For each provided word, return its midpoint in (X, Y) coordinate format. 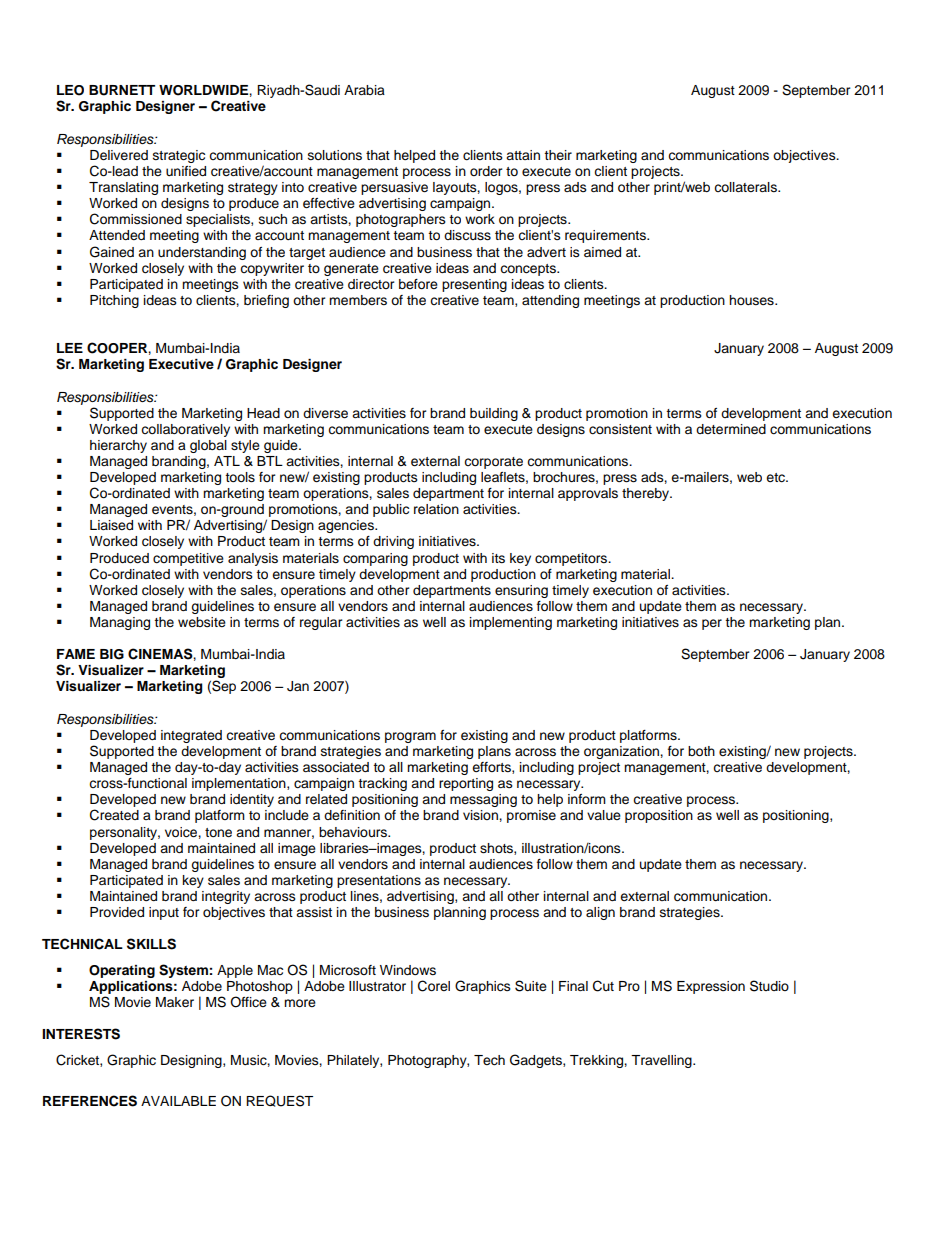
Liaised (111, 525)
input (164, 913)
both (701, 751)
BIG (112, 654)
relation (436, 509)
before (418, 284)
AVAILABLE (178, 1101)
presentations (379, 881)
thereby (647, 494)
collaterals (746, 187)
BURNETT (122, 90)
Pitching (114, 301)
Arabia (364, 90)
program (410, 737)
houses (752, 300)
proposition (659, 816)
